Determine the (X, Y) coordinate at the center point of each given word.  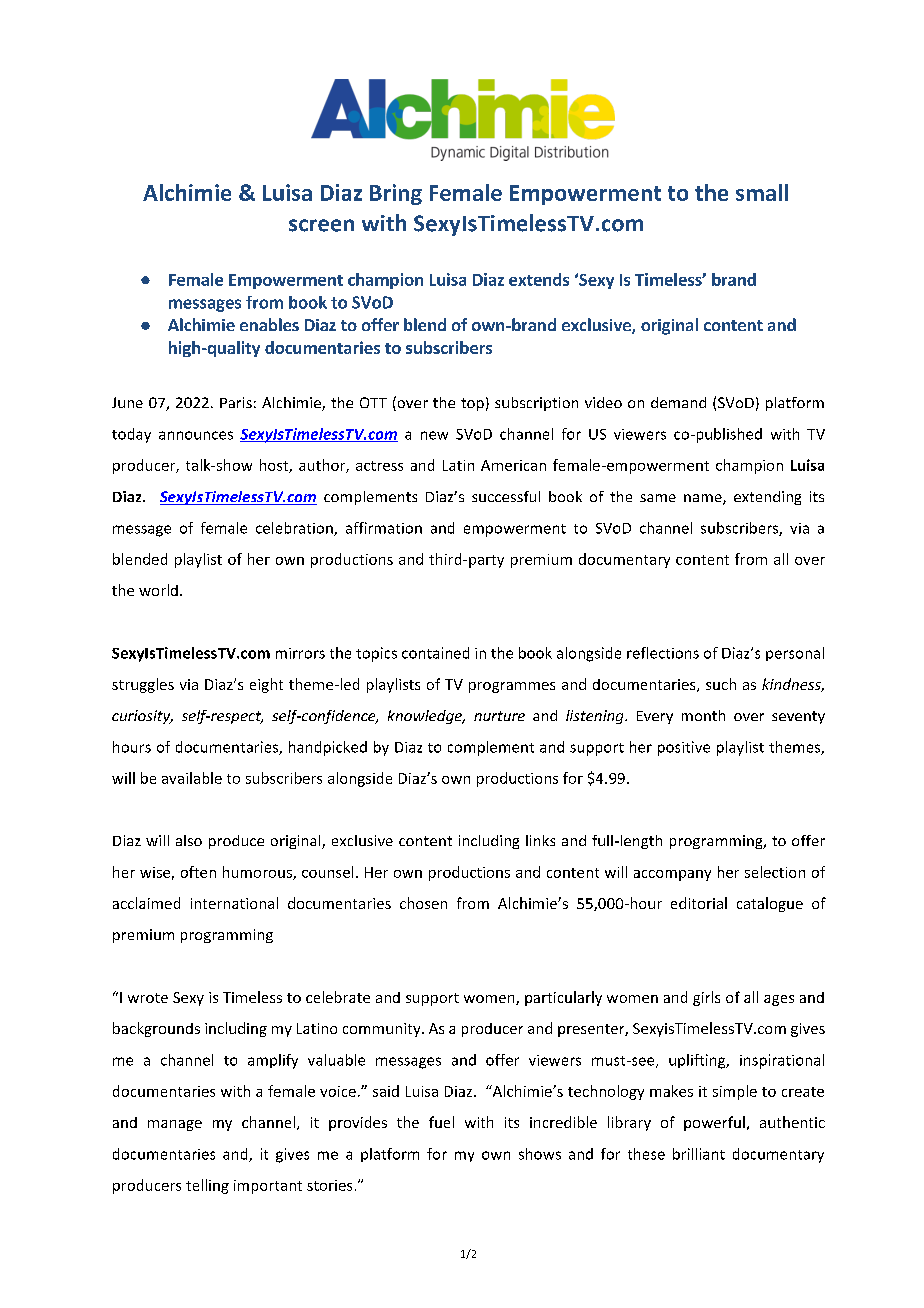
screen (321, 225)
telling (207, 1186)
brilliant (699, 1154)
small (762, 192)
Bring (396, 194)
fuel (441, 1122)
